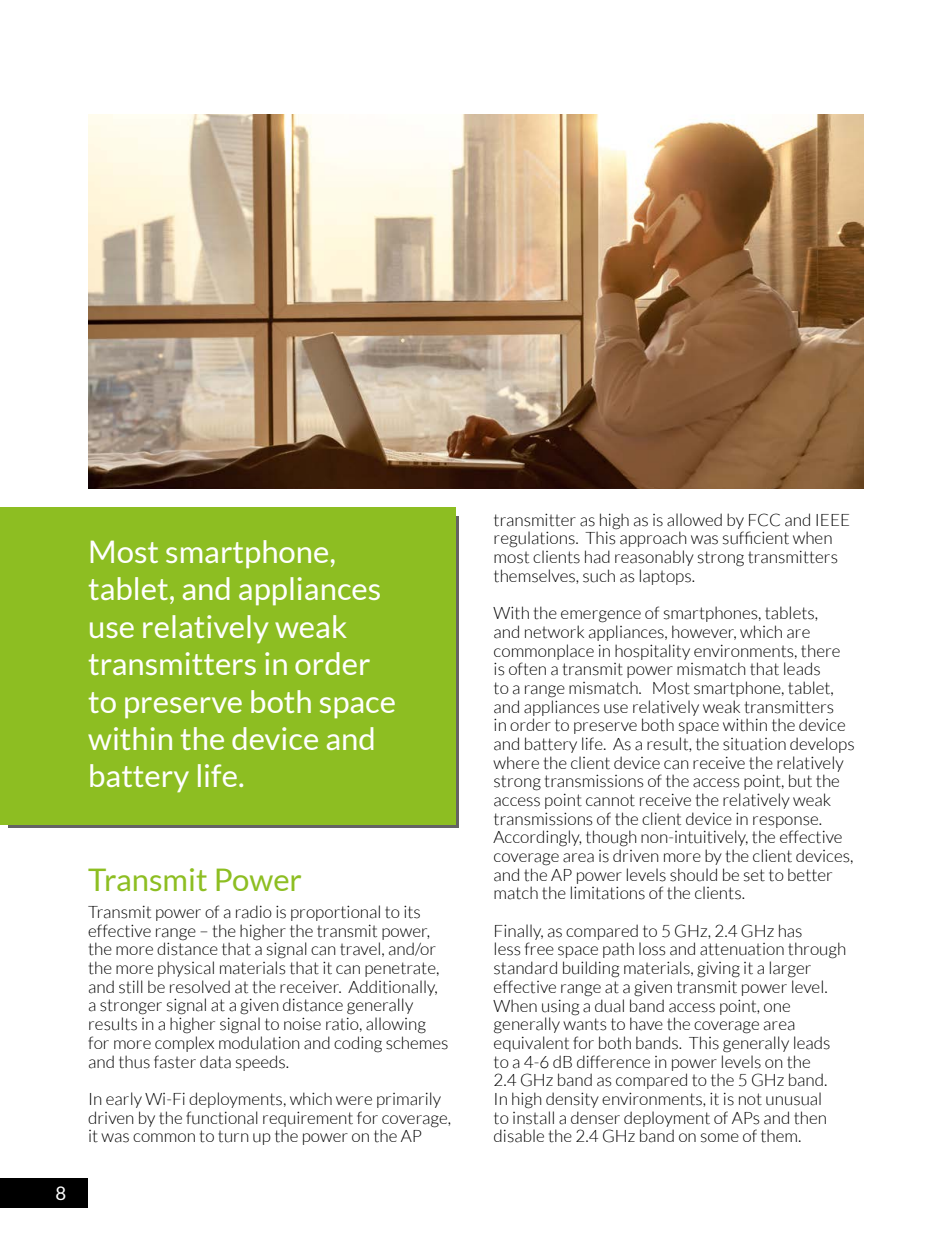  Describe the element at coordinates (535, 539) in the screenshot. I see `regulations` at that location.
